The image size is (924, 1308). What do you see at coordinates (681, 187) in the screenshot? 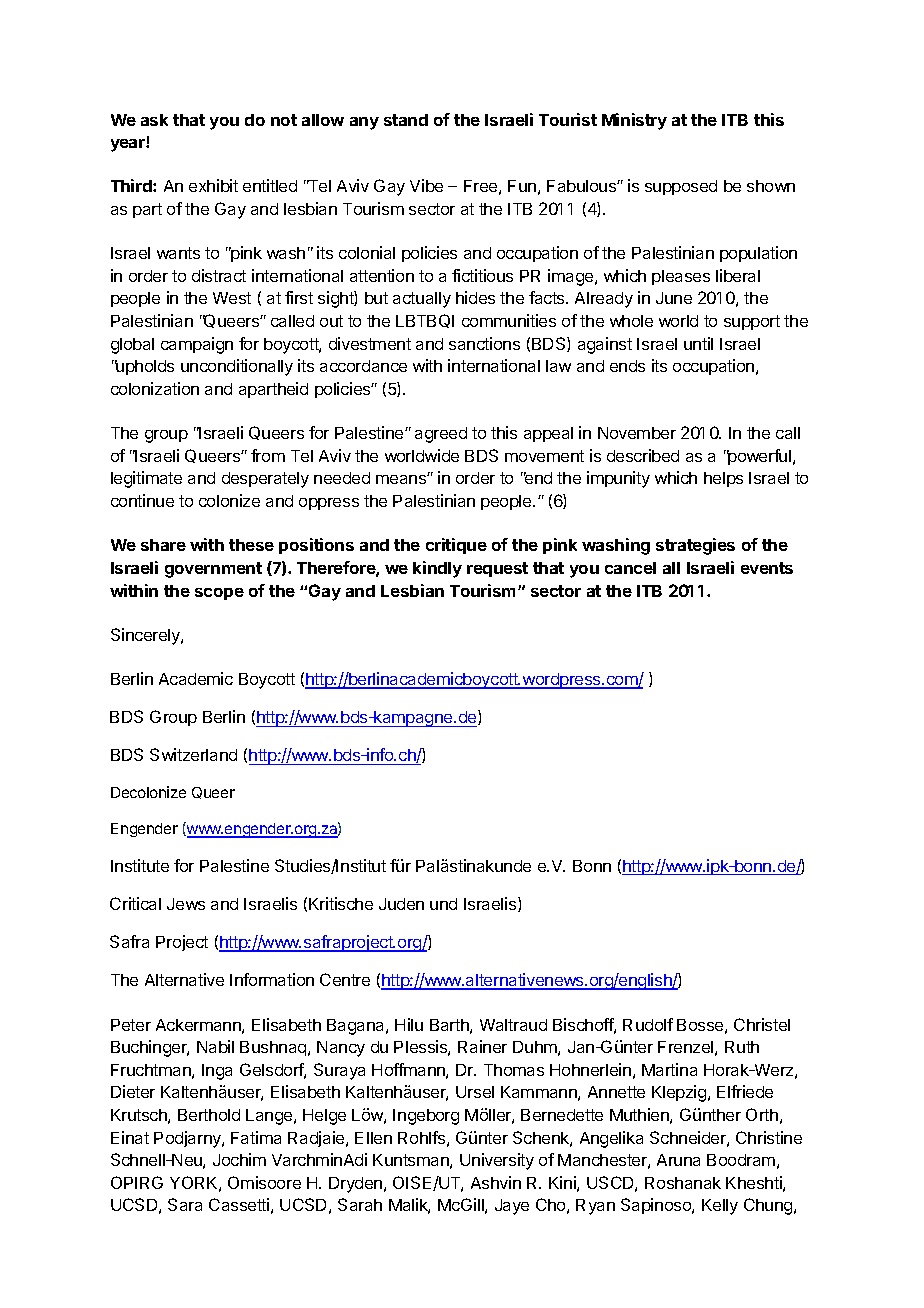
I see `supposed` at bounding box center [681, 187].
